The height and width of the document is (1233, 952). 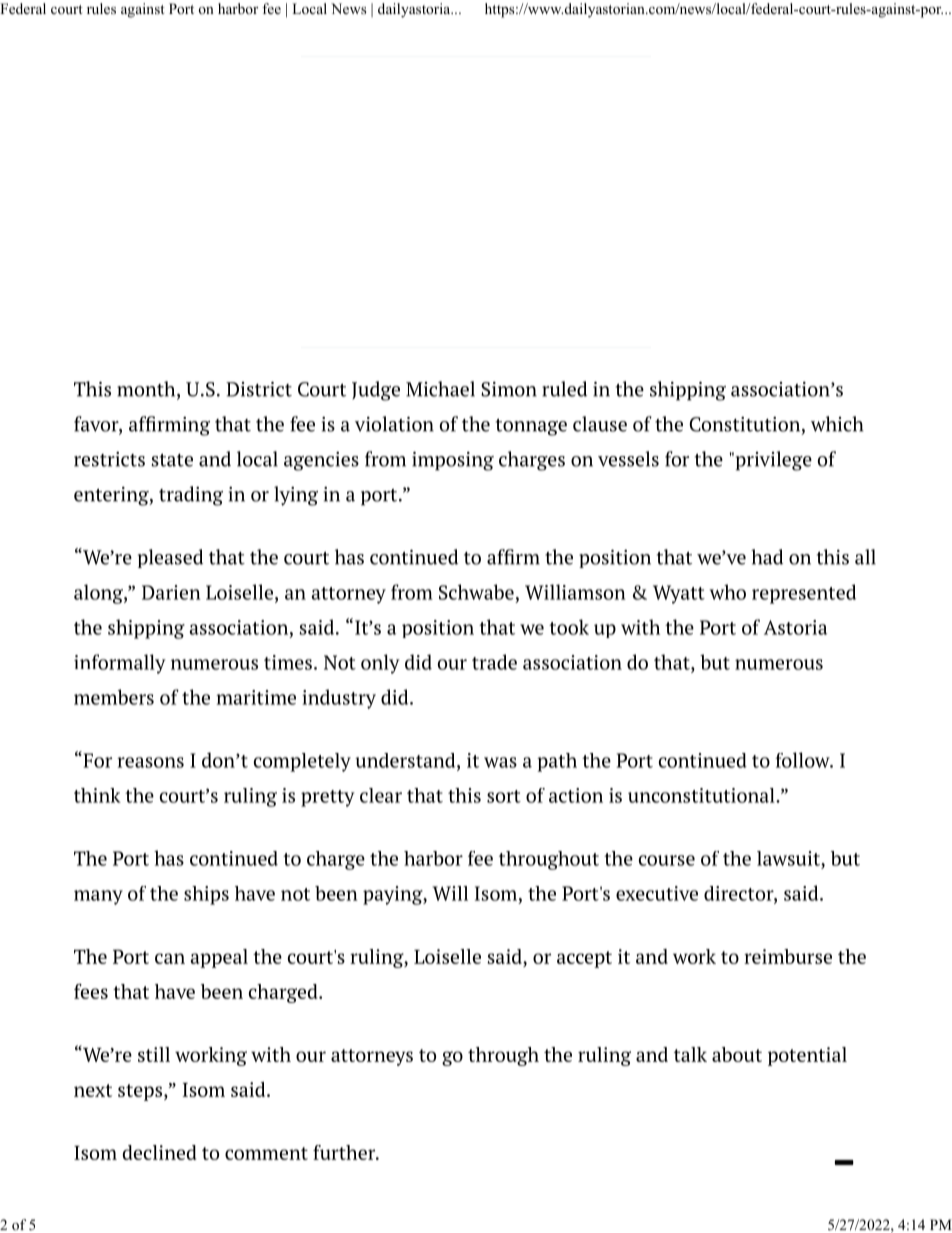 What do you see at coordinates (171, 592) in the document?
I see `Darien` at bounding box center [171, 592].
